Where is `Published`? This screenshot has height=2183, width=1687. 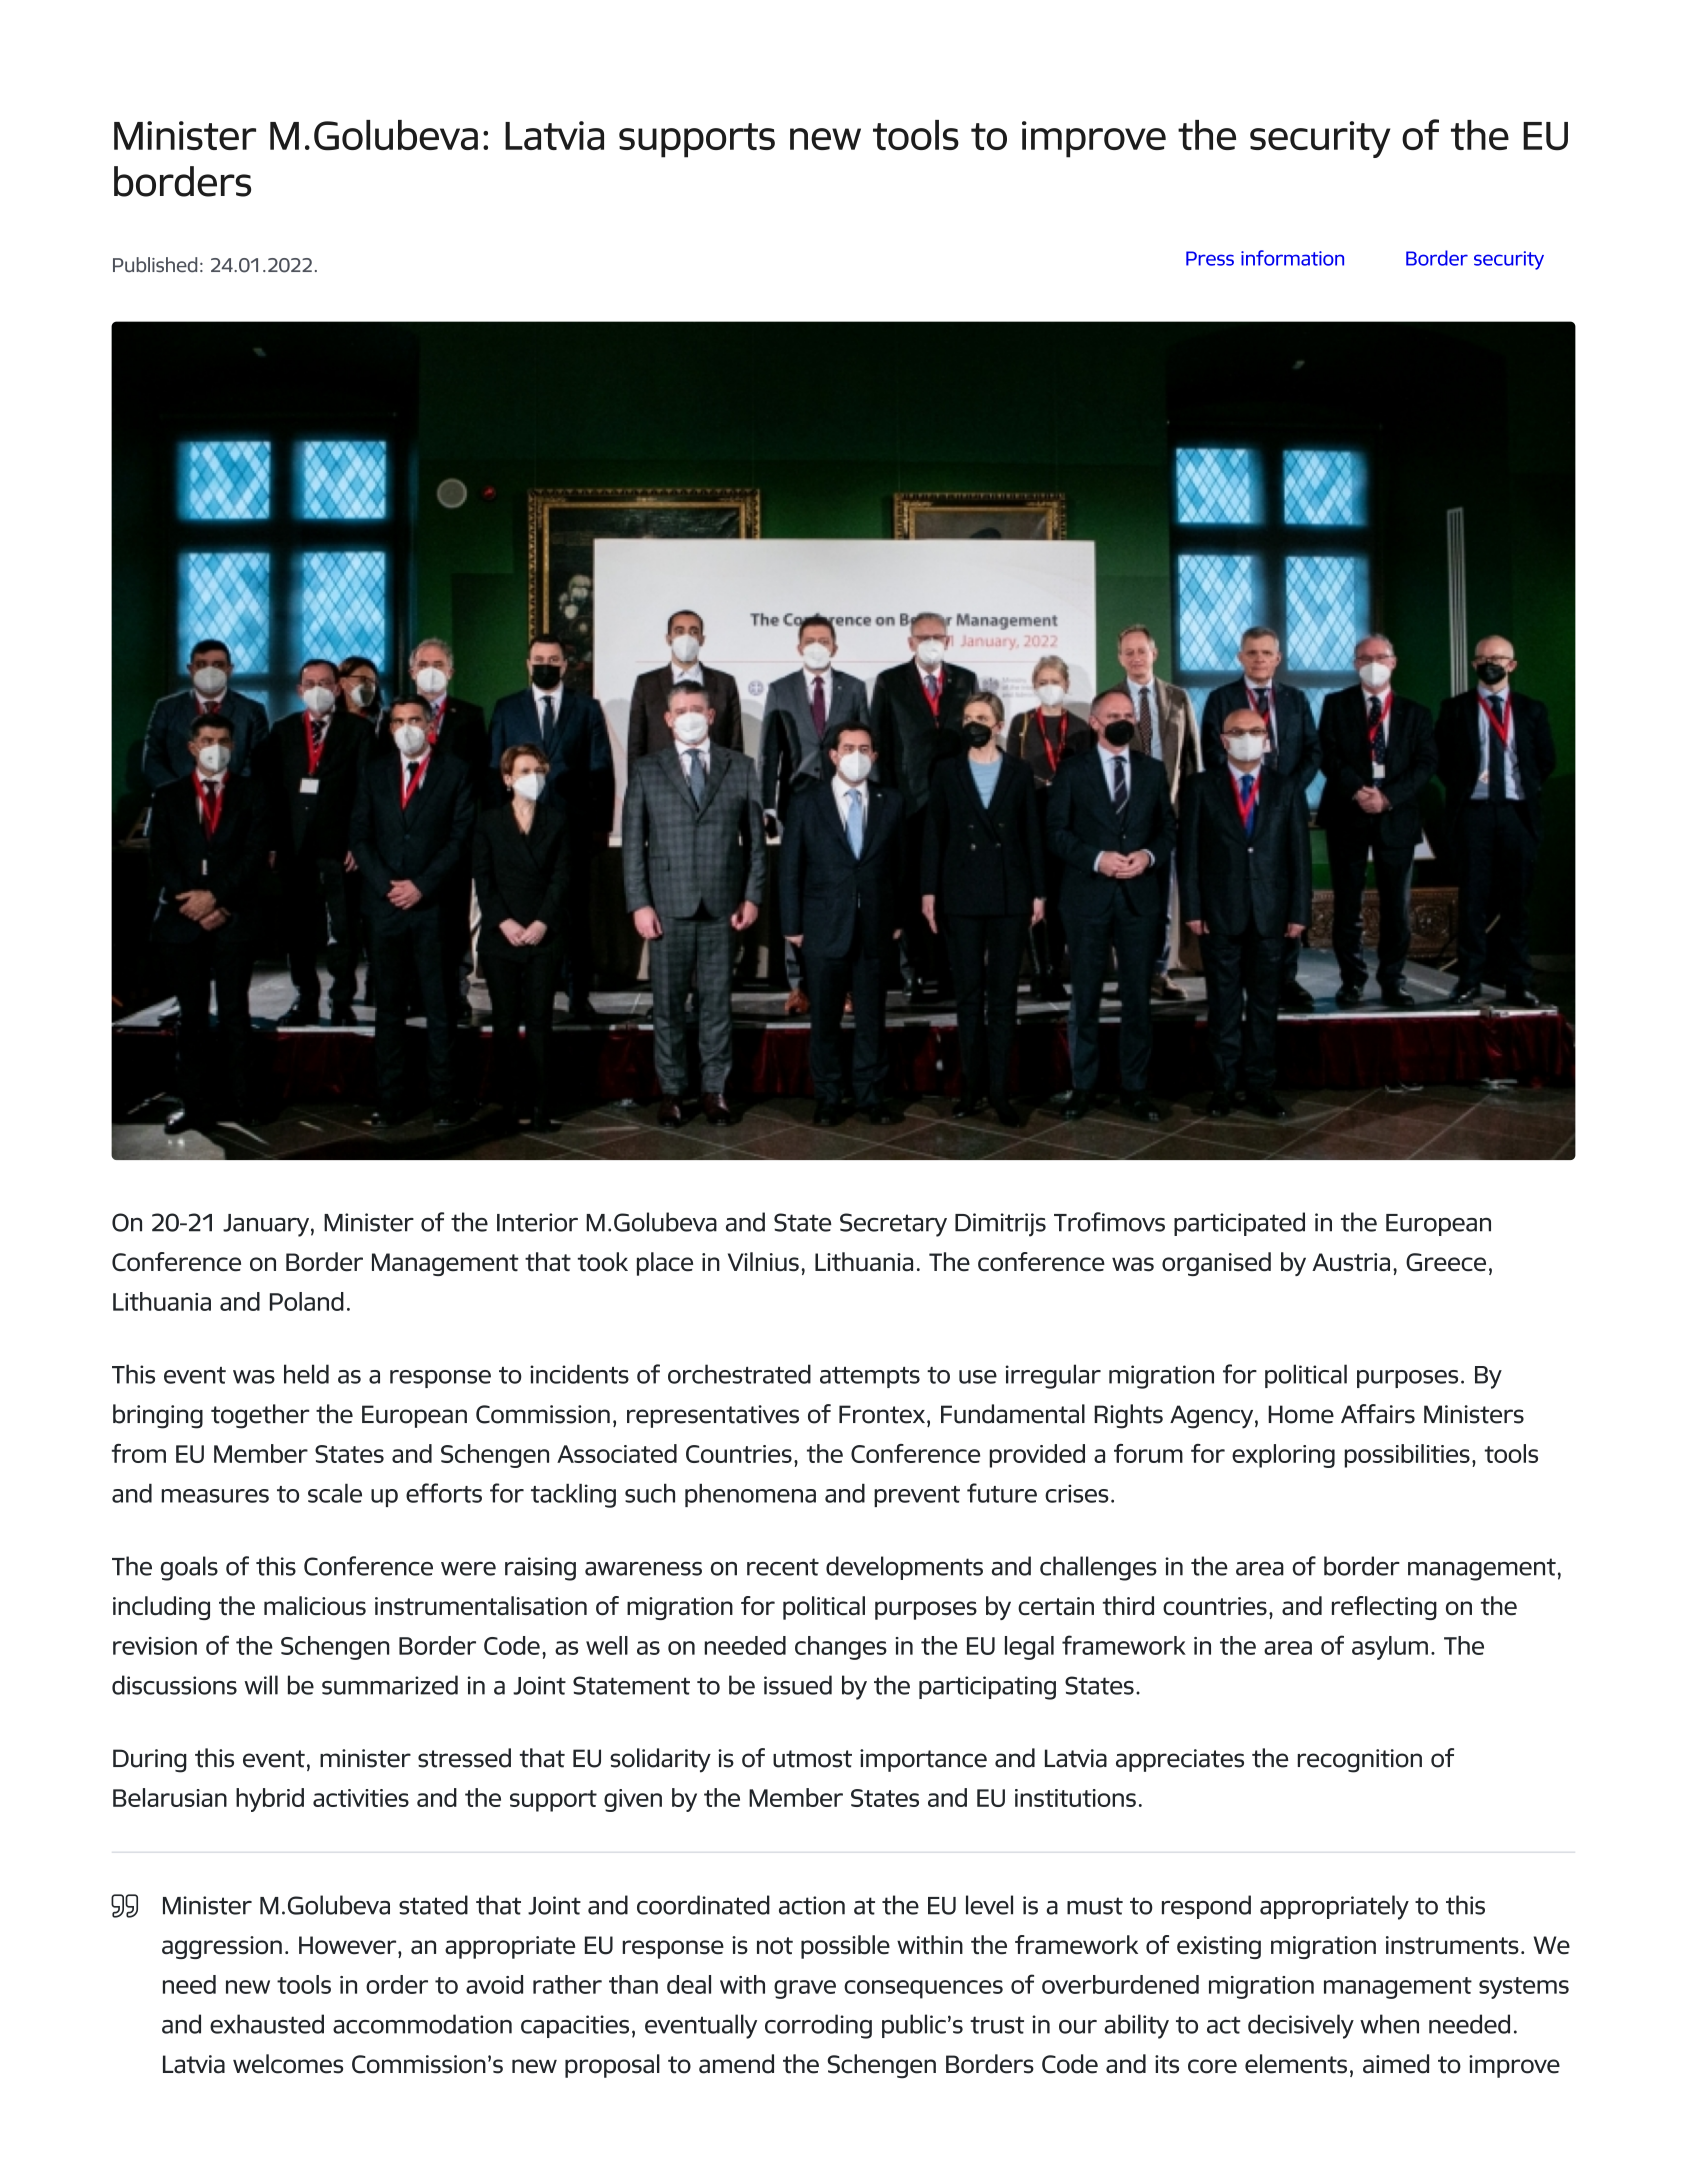 Published is located at coordinates (155, 265).
